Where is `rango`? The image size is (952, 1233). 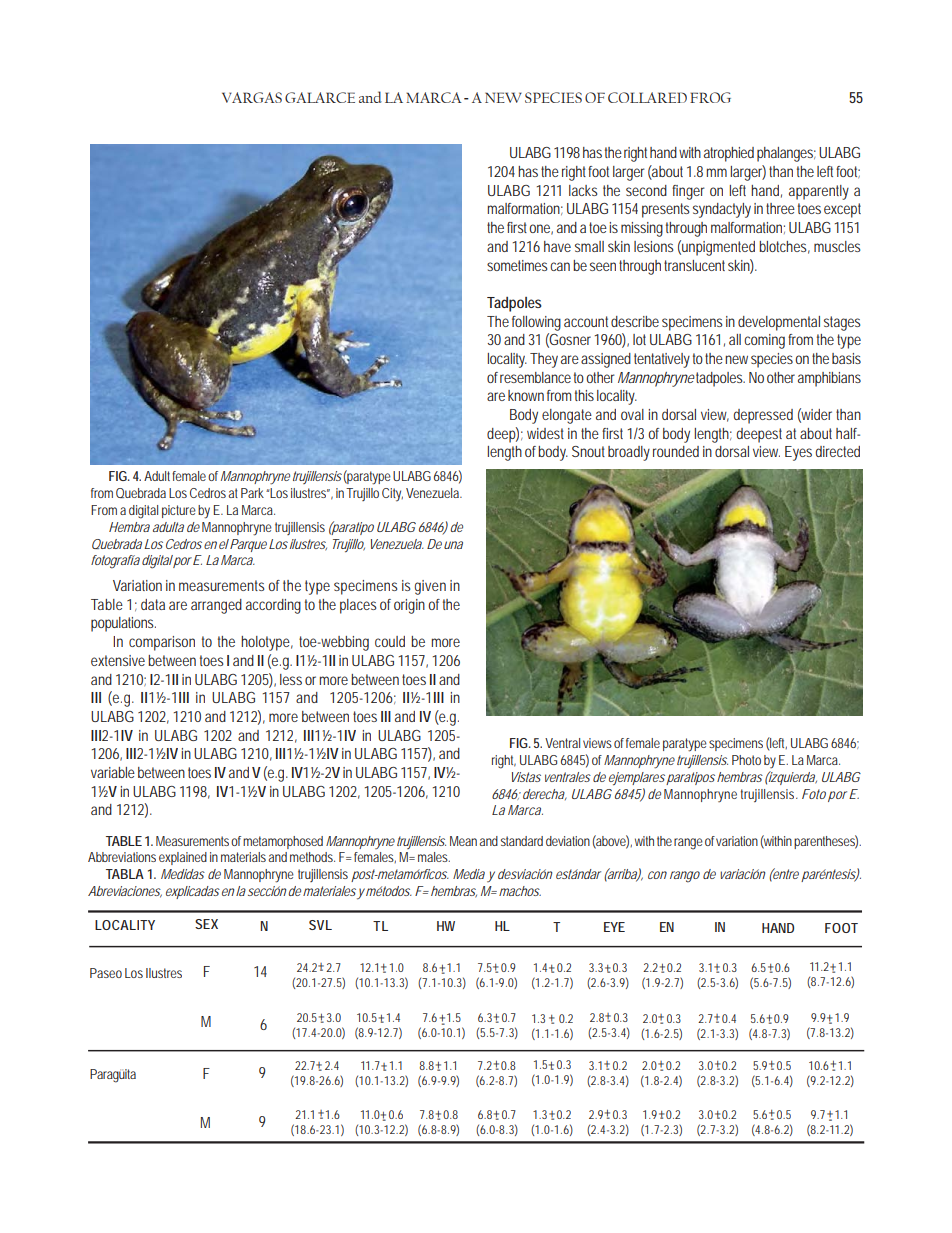 rango is located at coordinates (685, 877).
